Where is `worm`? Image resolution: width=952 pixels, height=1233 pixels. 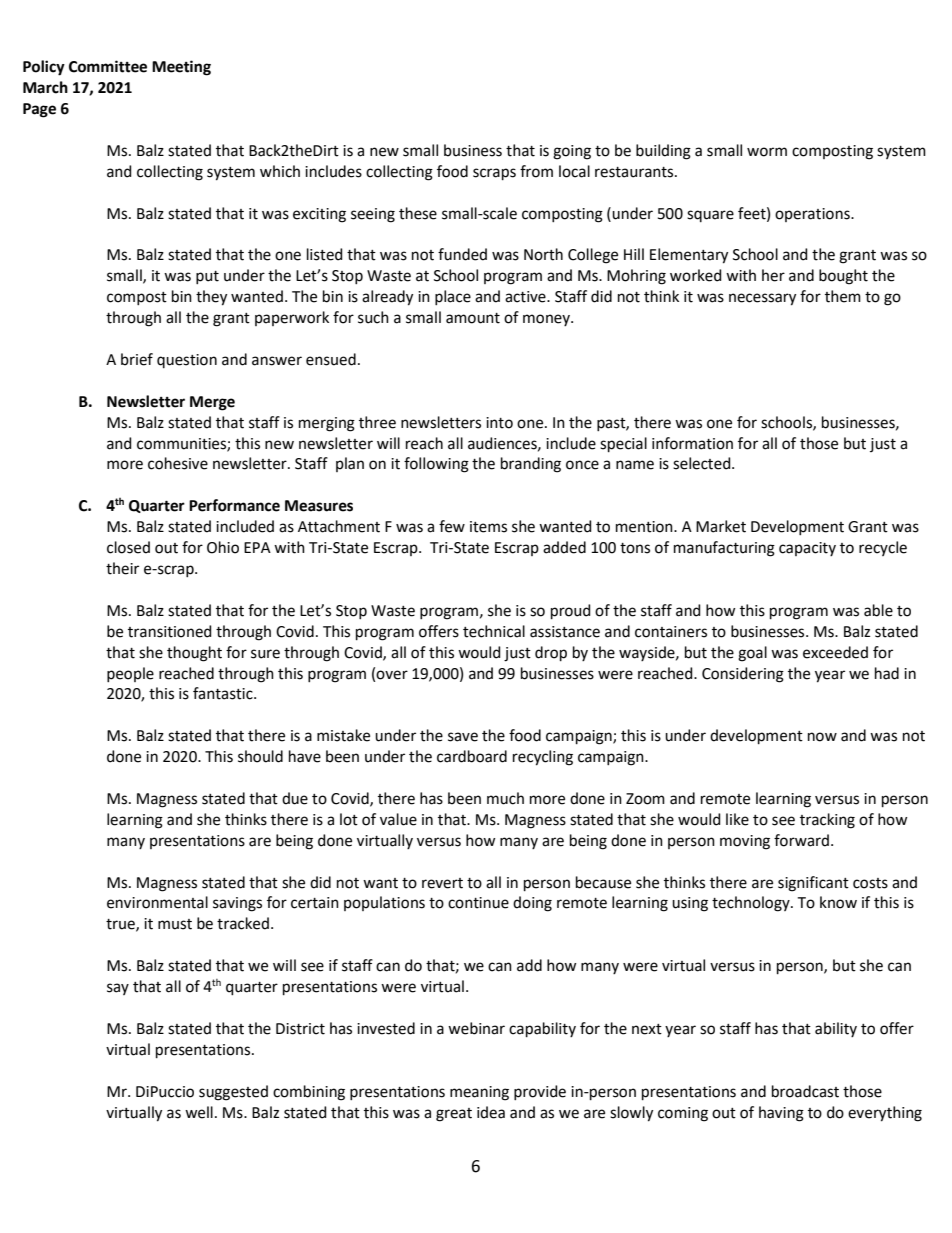 worm is located at coordinates (767, 152).
